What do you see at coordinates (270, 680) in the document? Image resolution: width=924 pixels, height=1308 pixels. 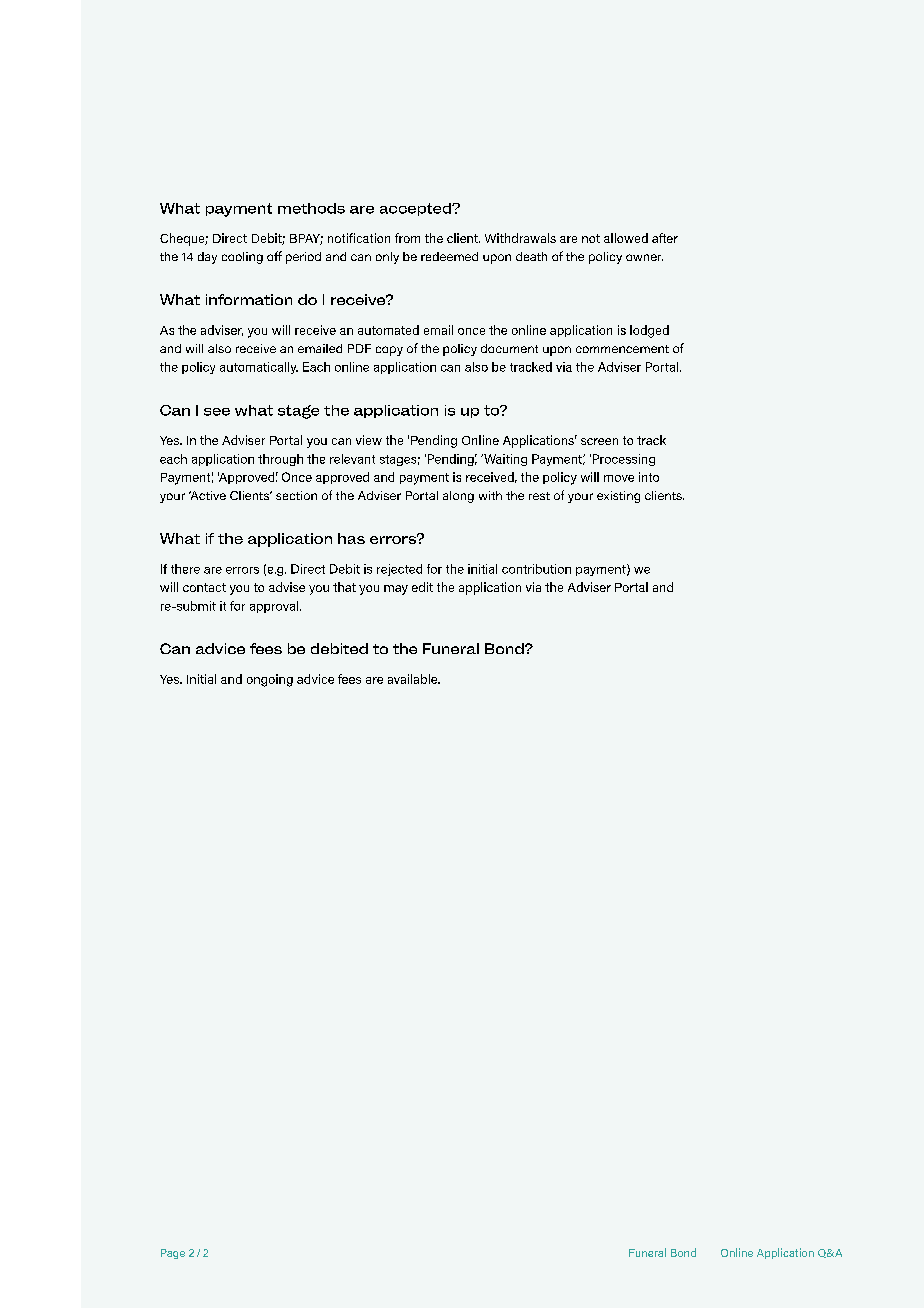 I see `ongoing` at bounding box center [270, 680].
